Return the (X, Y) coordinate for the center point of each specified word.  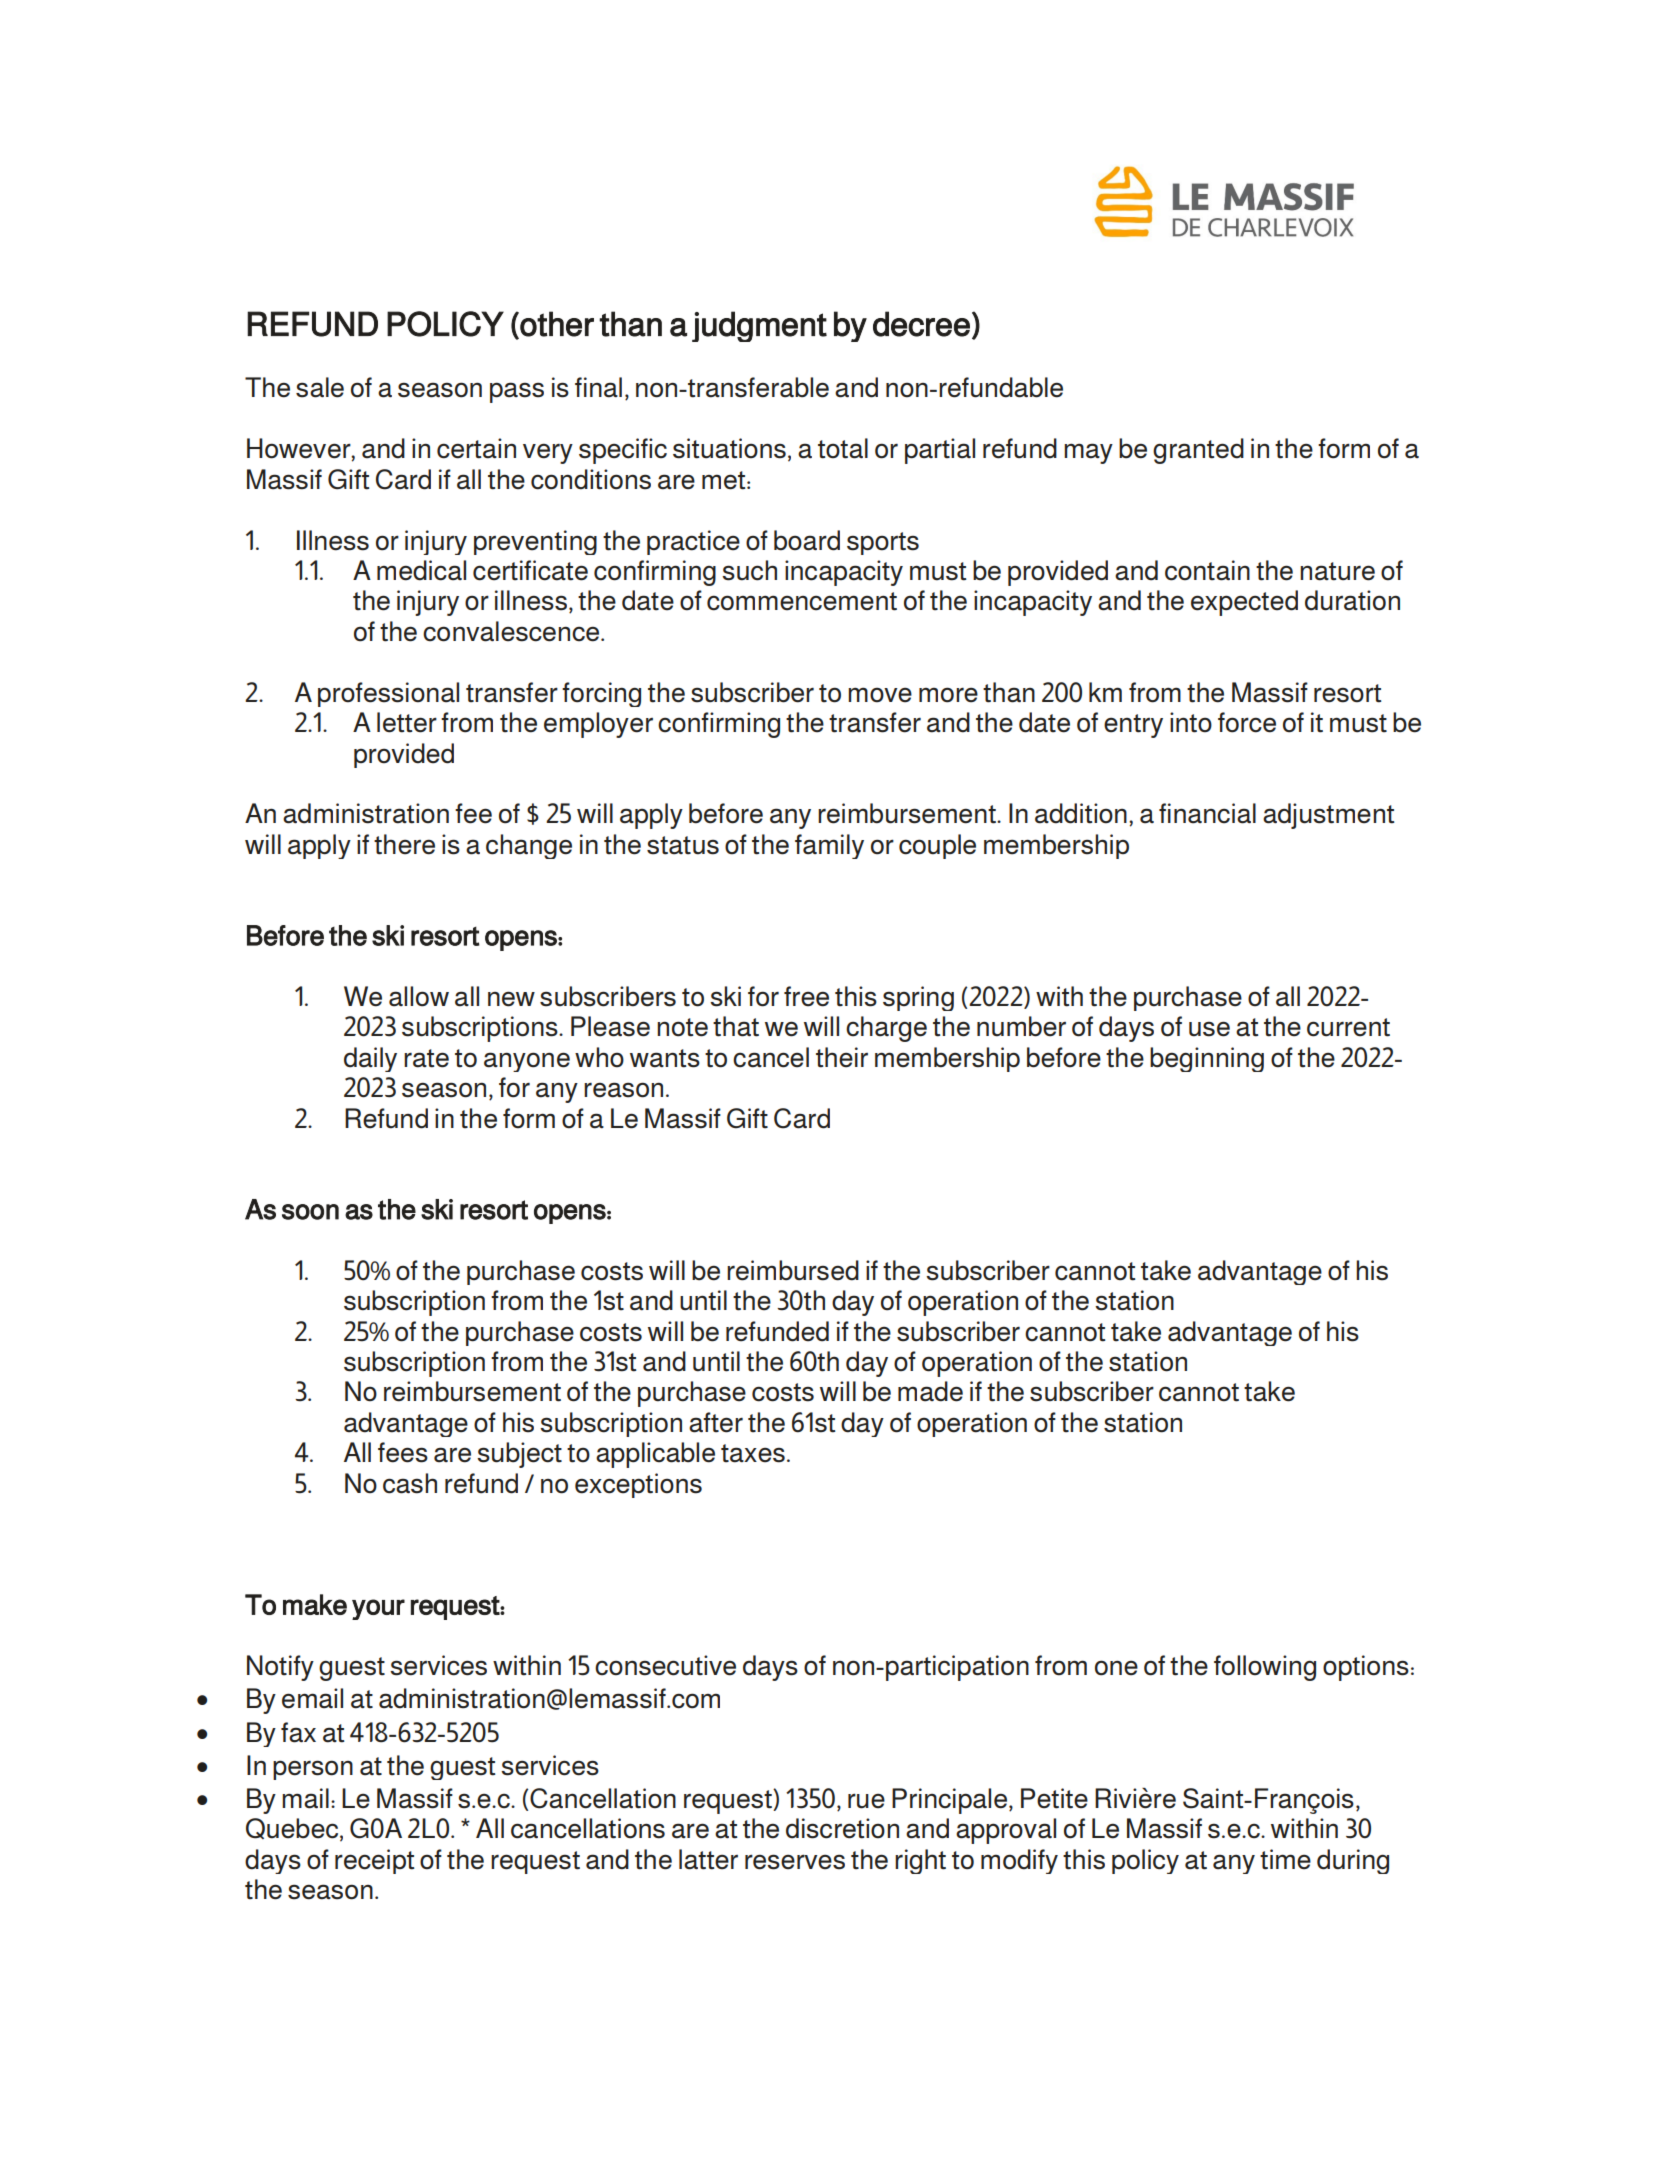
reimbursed (793, 1270)
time (1285, 1859)
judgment (759, 326)
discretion (842, 1828)
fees (403, 1452)
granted (1198, 451)
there (404, 844)
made (930, 1391)
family (829, 846)
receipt (375, 1861)
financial (1207, 813)
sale (320, 387)
